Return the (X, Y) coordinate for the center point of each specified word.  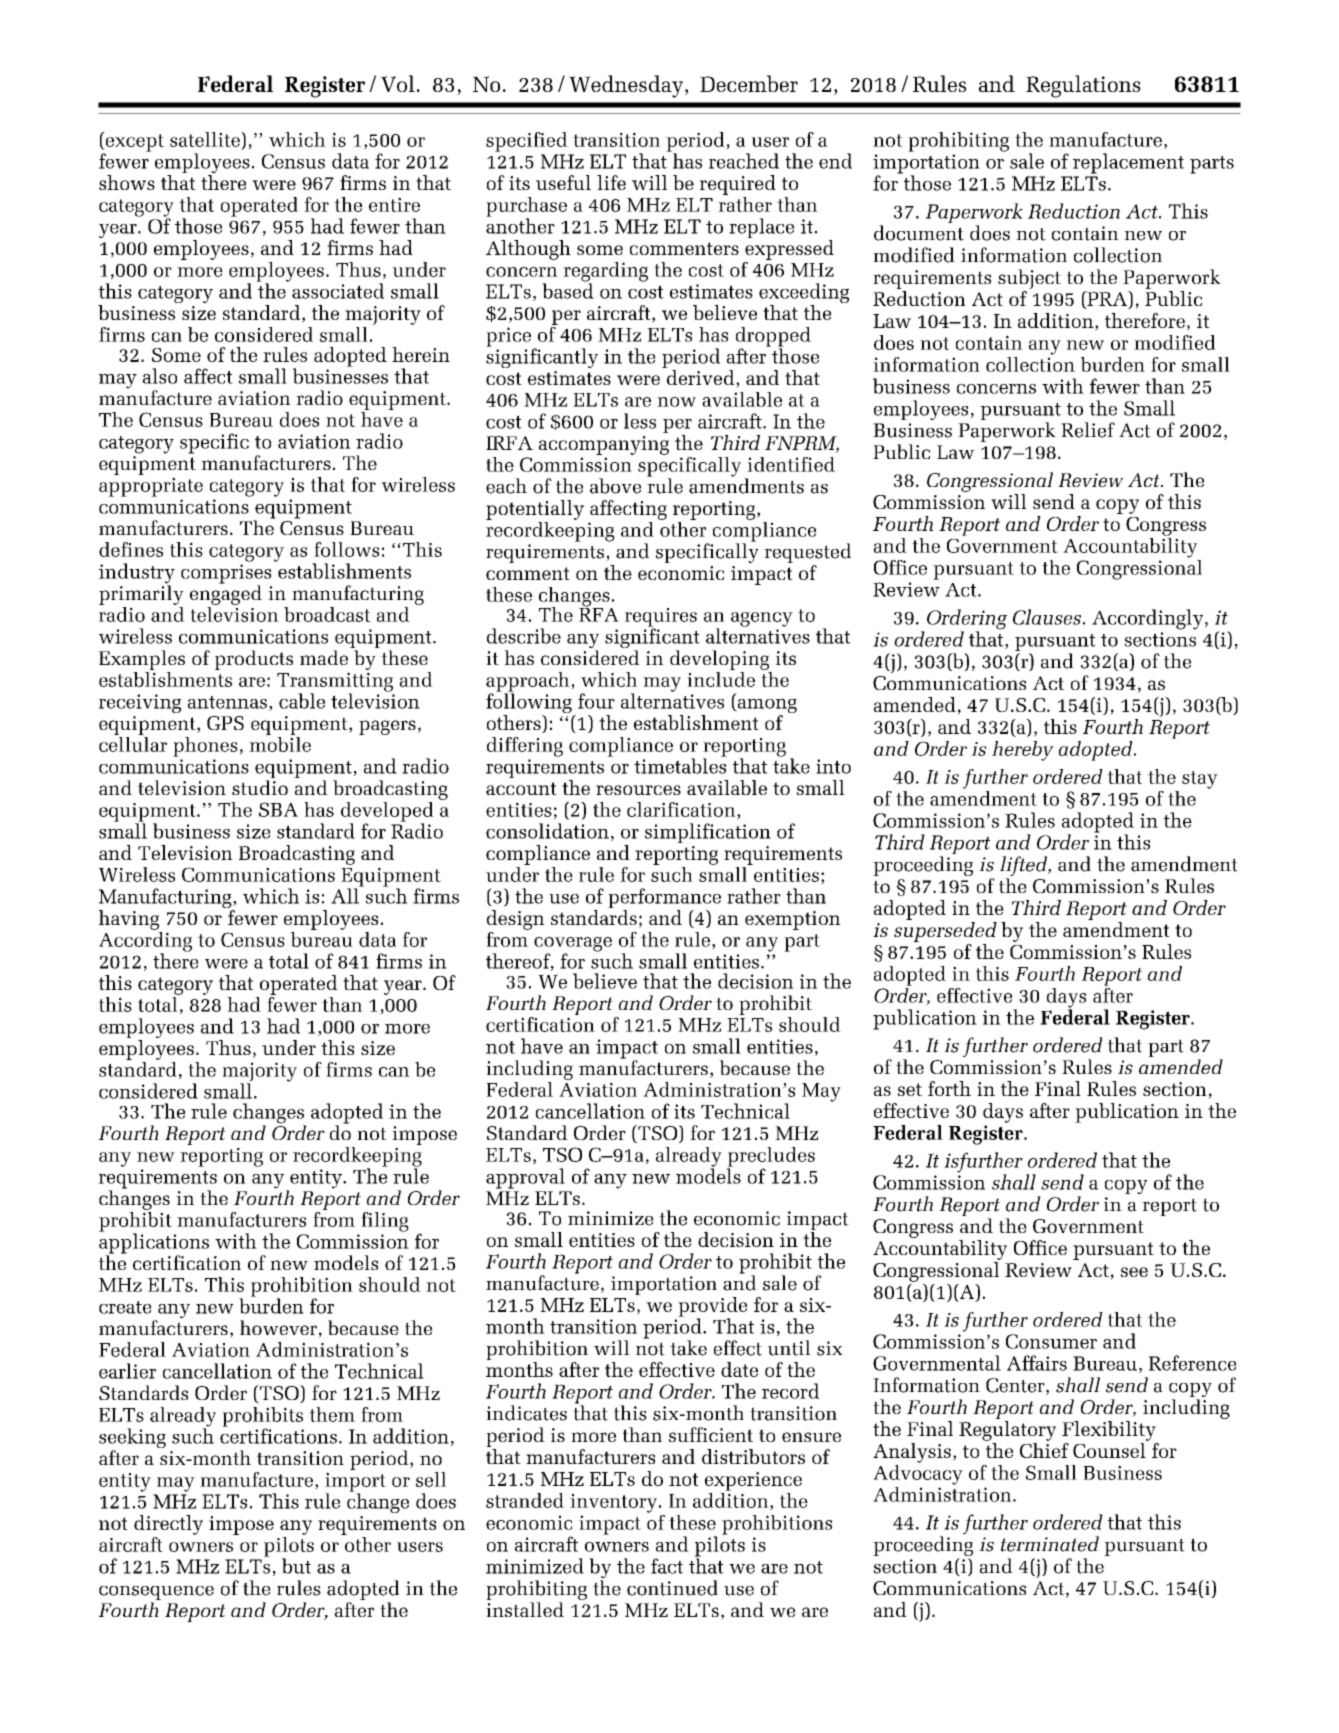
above (615, 486)
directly (168, 1525)
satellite (206, 139)
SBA (278, 809)
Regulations (1083, 86)
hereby (1023, 751)
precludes (771, 1158)
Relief (1088, 430)
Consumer (1051, 1341)
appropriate (151, 487)
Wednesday (627, 86)
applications (154, 1243)
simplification (708, 833)
